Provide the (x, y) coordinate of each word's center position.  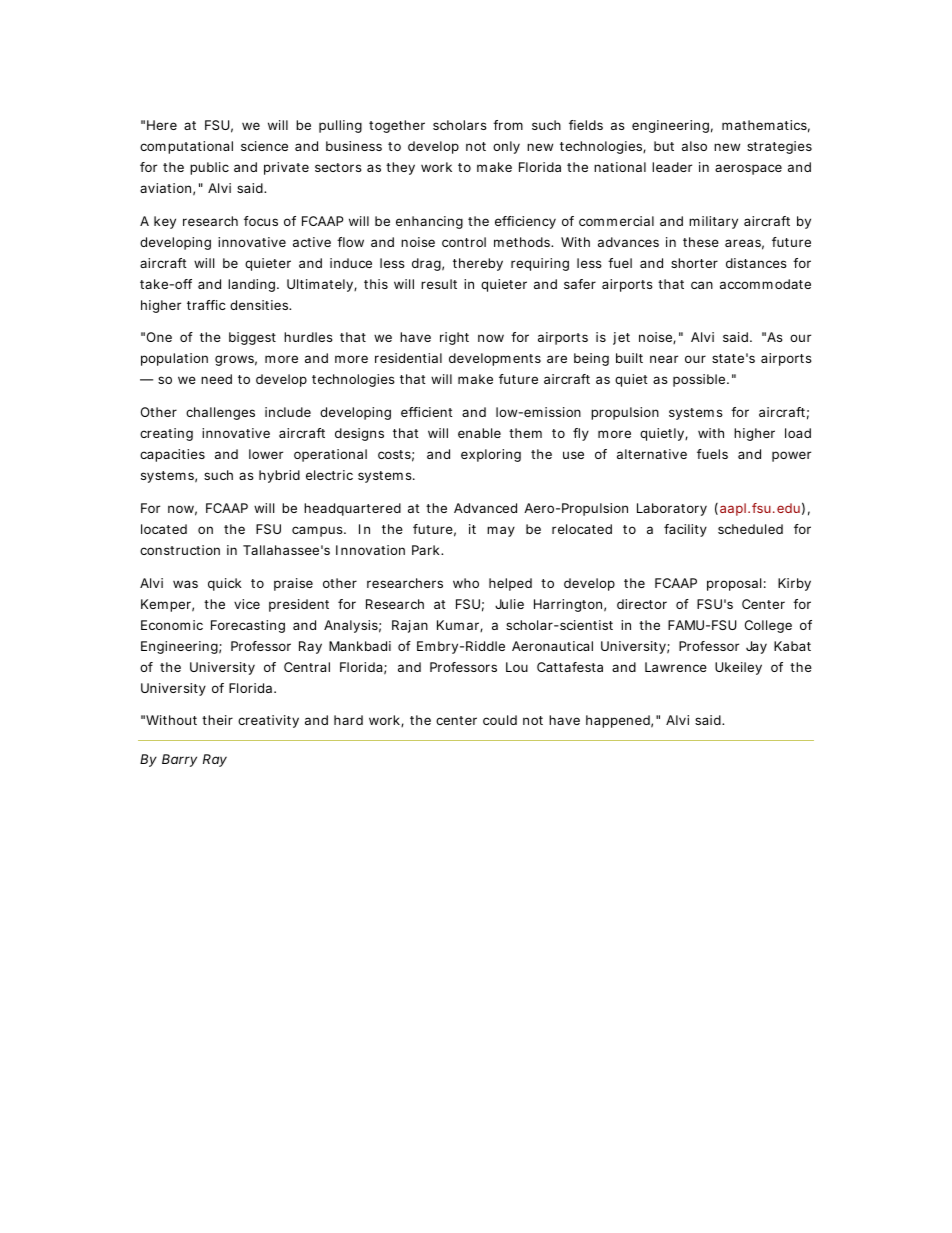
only (506, 147)
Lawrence (676, 667)
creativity (268, 721)
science (264, 146)
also (694, 146)
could (500, 720)
